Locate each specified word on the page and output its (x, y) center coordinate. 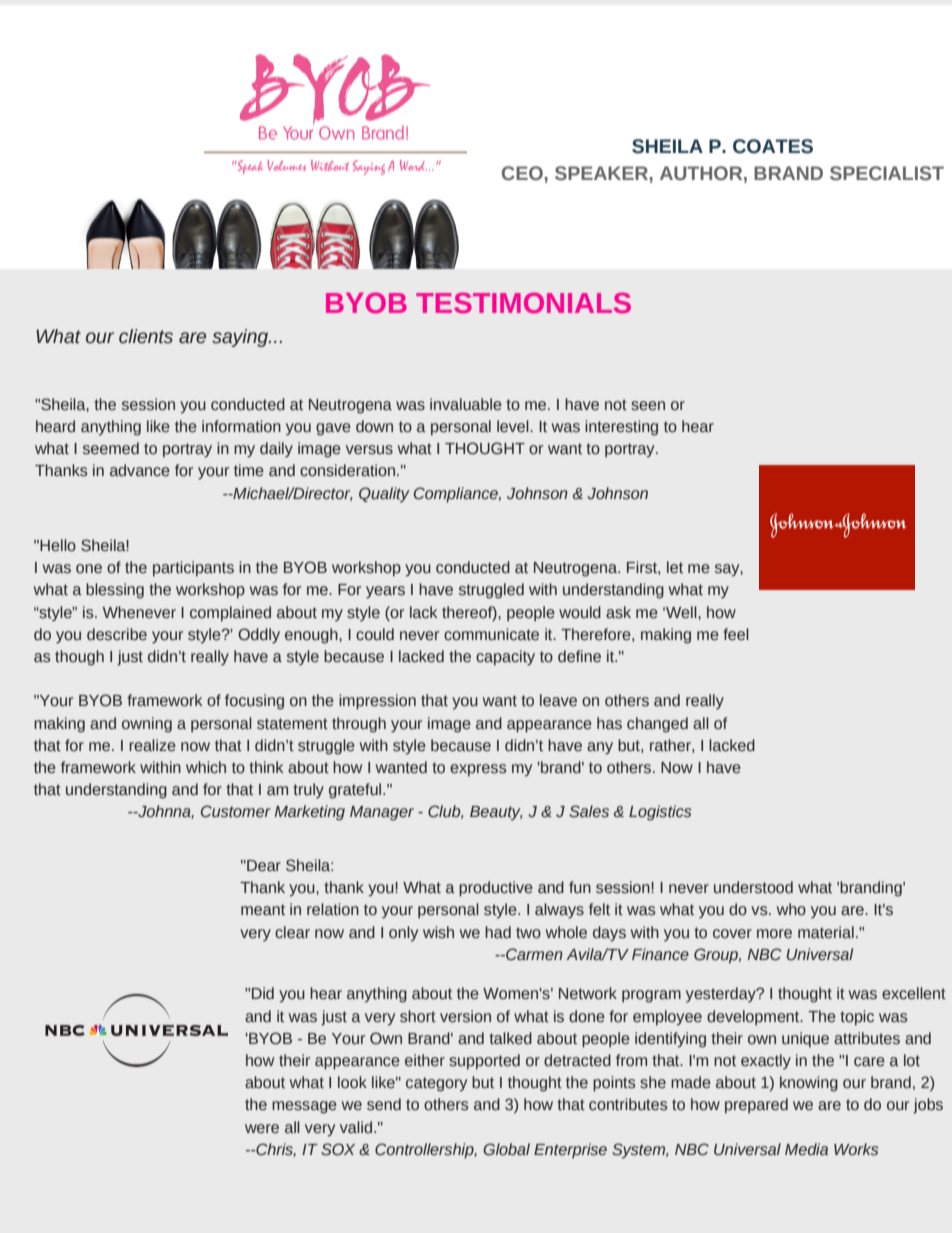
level (514, 426)
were (262, 1129)
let (675, 567)
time (249, 470)
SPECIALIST (887, 173)
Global (506, 1149)
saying (241, 338)
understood (753, 887)
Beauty (496, 813)
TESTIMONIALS (523, 303)
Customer (236, 811)
